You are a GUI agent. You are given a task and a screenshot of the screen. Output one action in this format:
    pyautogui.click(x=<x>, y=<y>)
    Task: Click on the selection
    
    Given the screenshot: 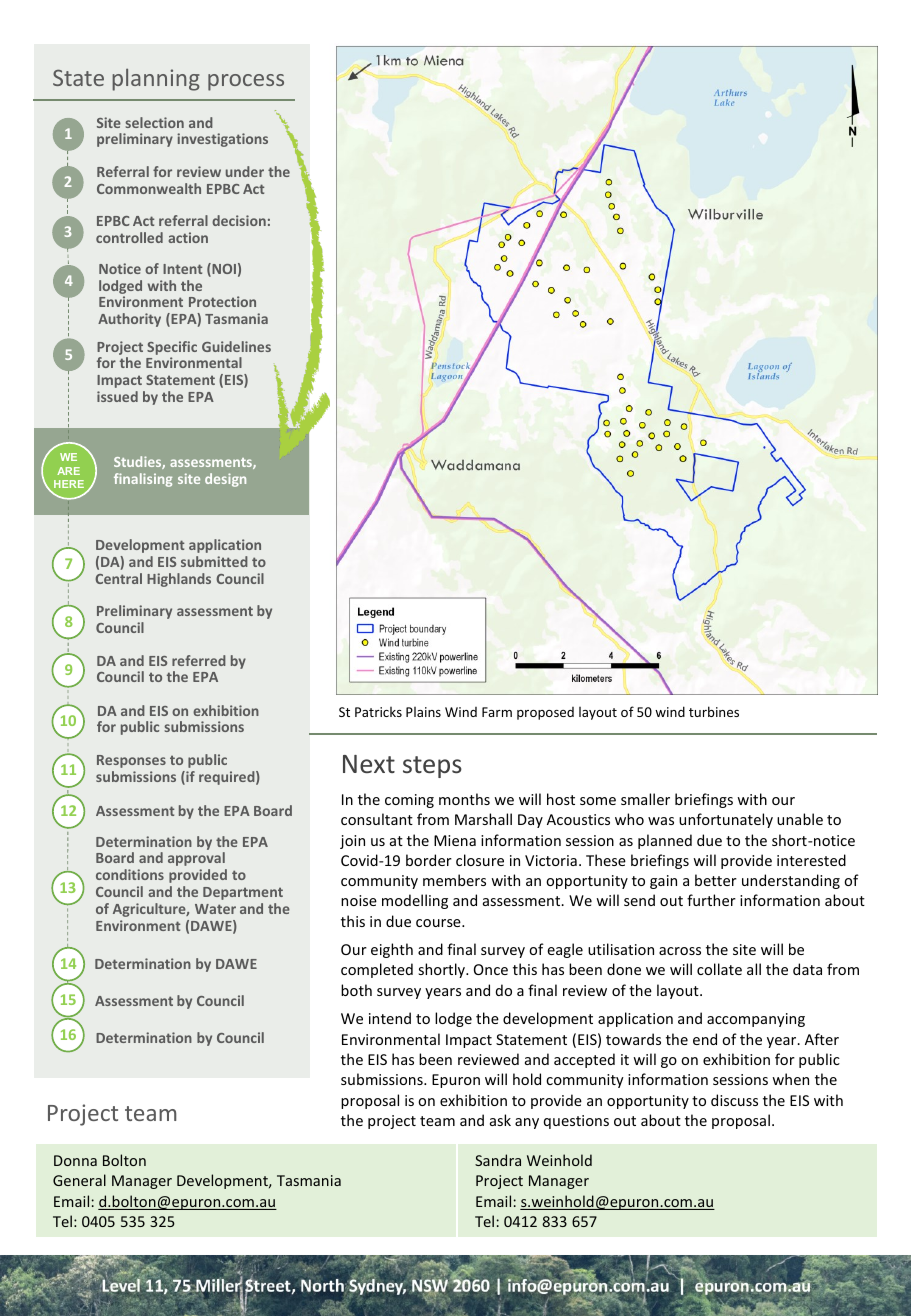 What is the action you would take?
    pyautogui.click(x=154, y=122)
